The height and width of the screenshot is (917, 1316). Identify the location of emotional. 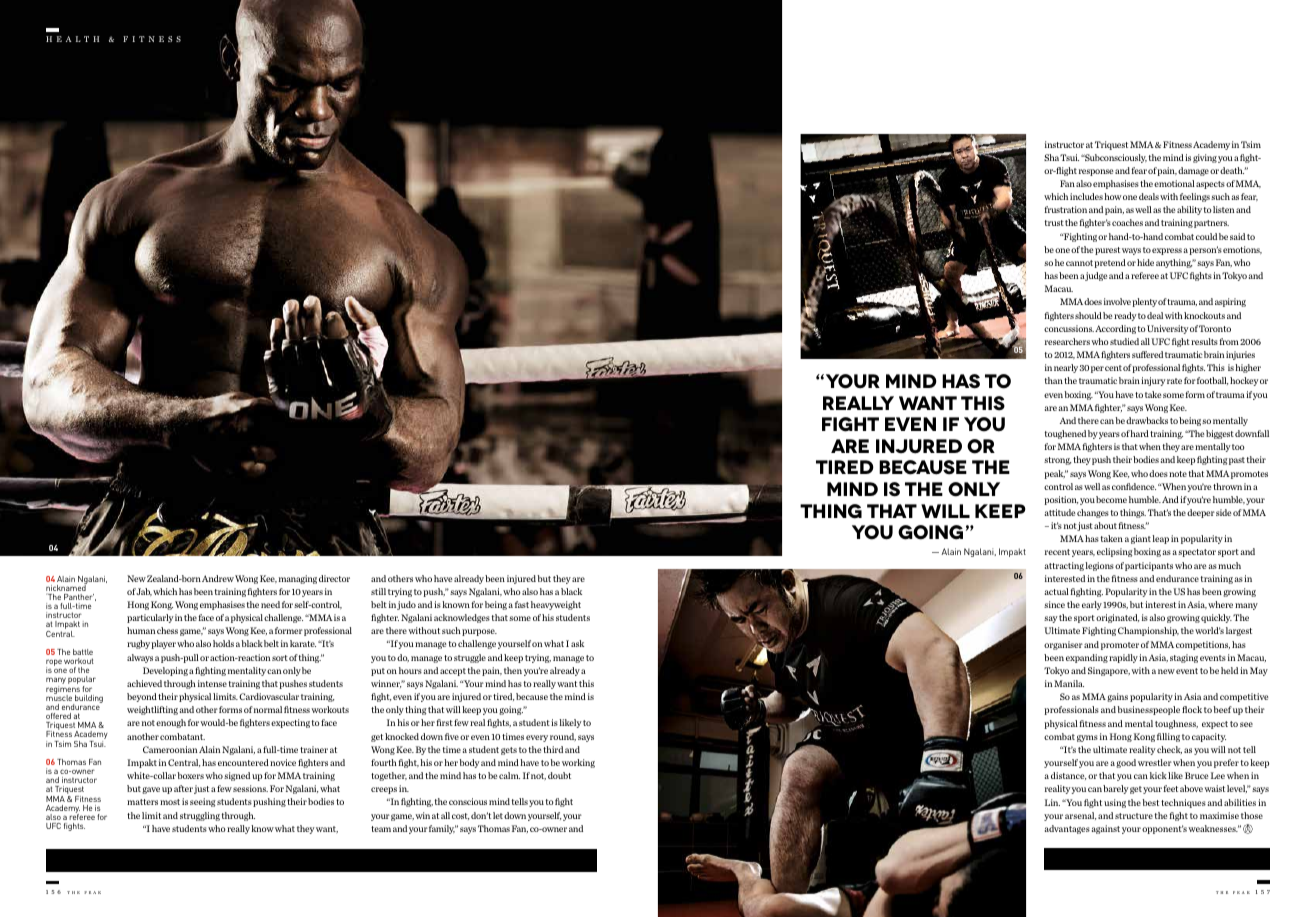
(1174, 183).
